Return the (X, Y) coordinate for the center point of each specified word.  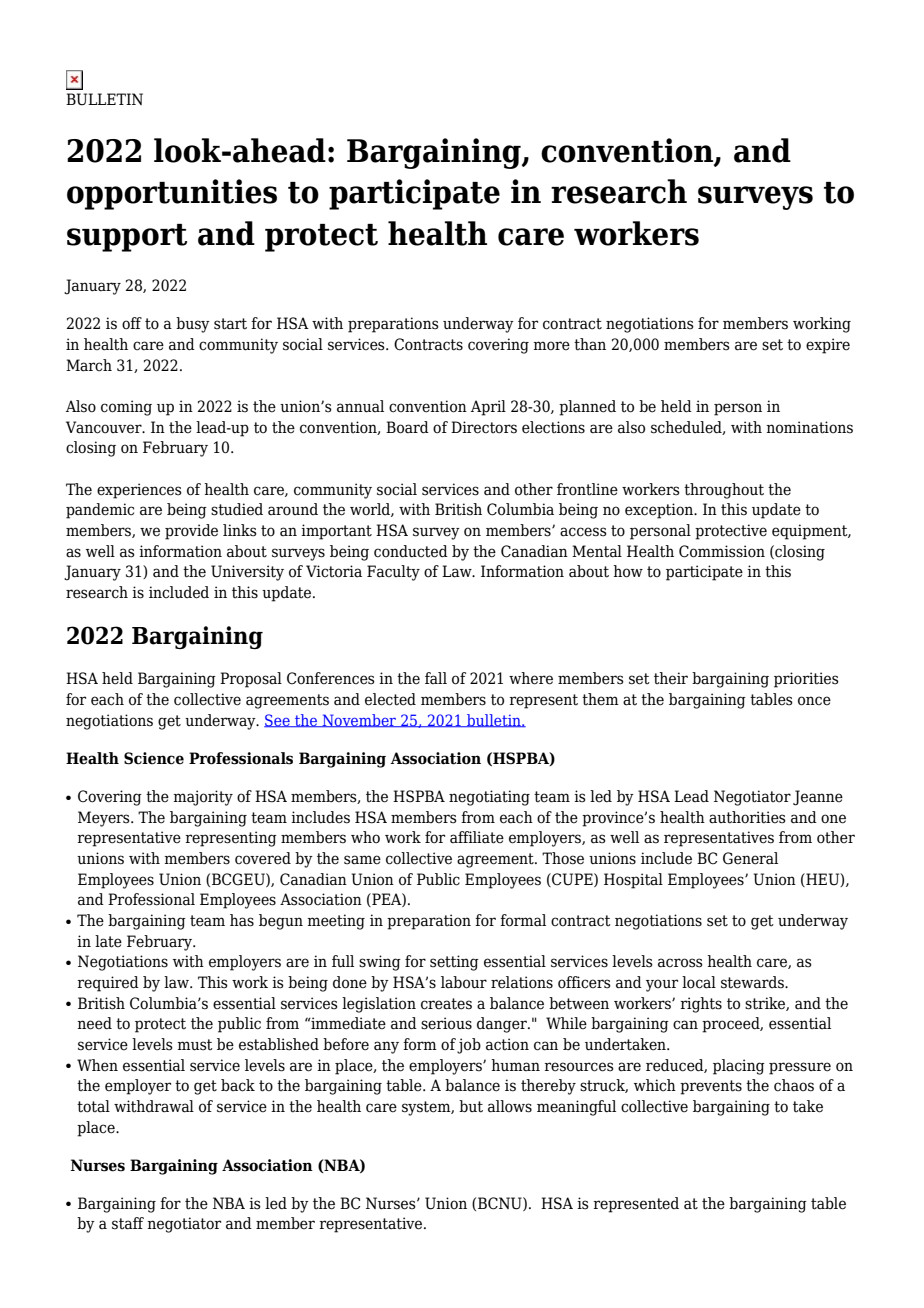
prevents (711, 1087)
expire (828, 346)
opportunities (172, 194)
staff (128, 1223)
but (471, 1106)
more (551, 346)
